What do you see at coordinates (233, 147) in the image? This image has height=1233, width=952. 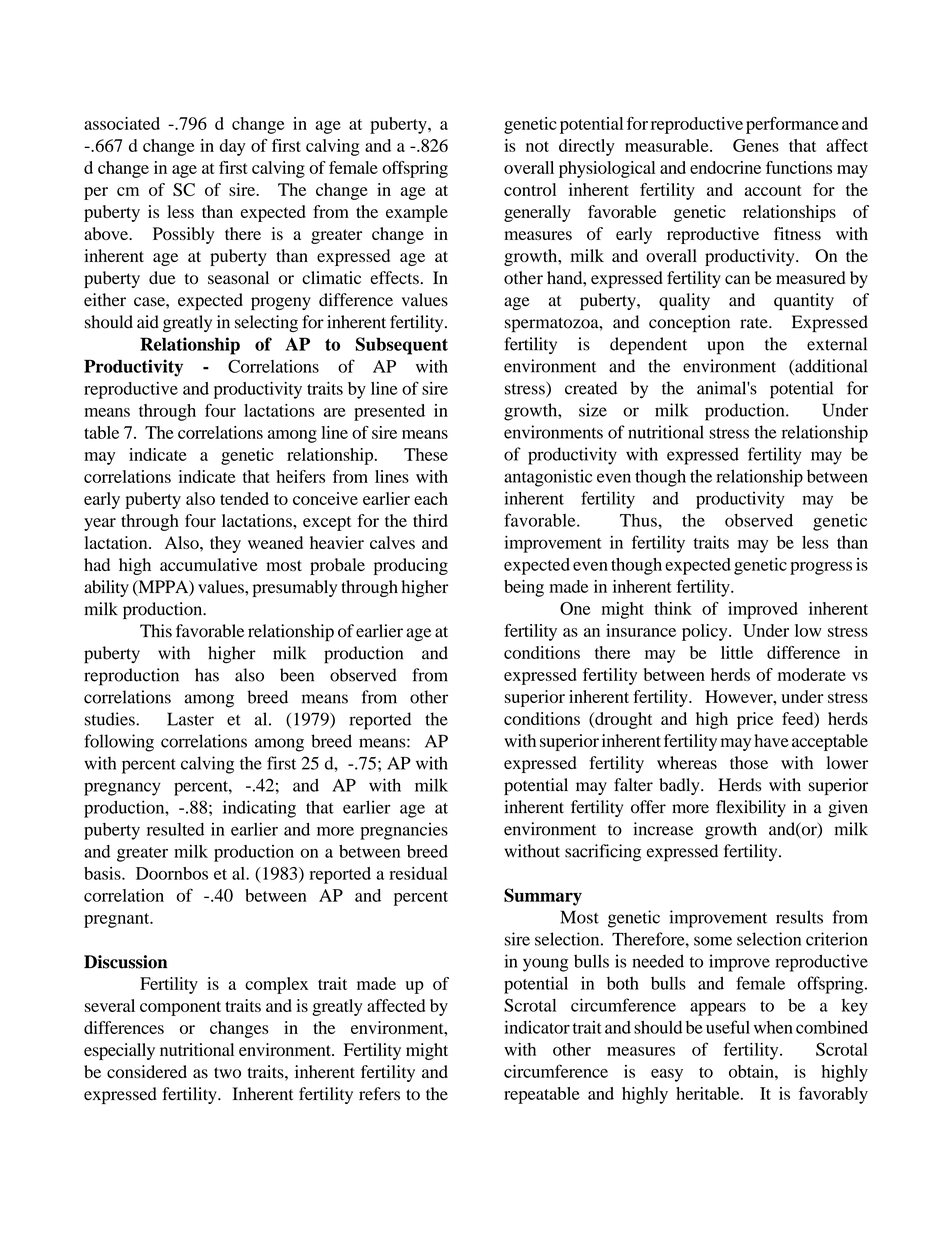 I see `day` at bounding box center [233, 147].
